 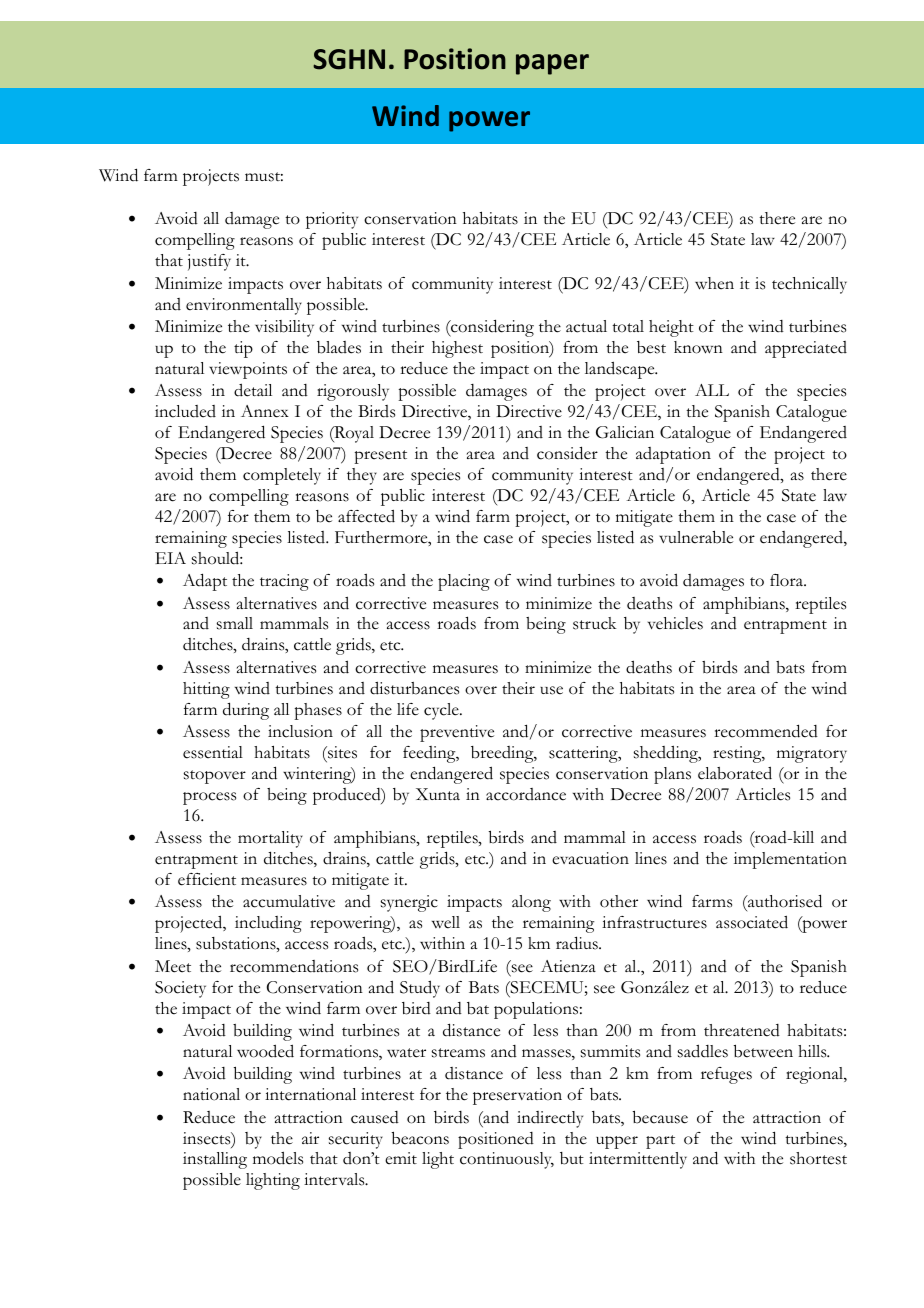 What do you see at coordinates (278, 1158) in the document?
I see `models` at bounding box center [278, 1158].
